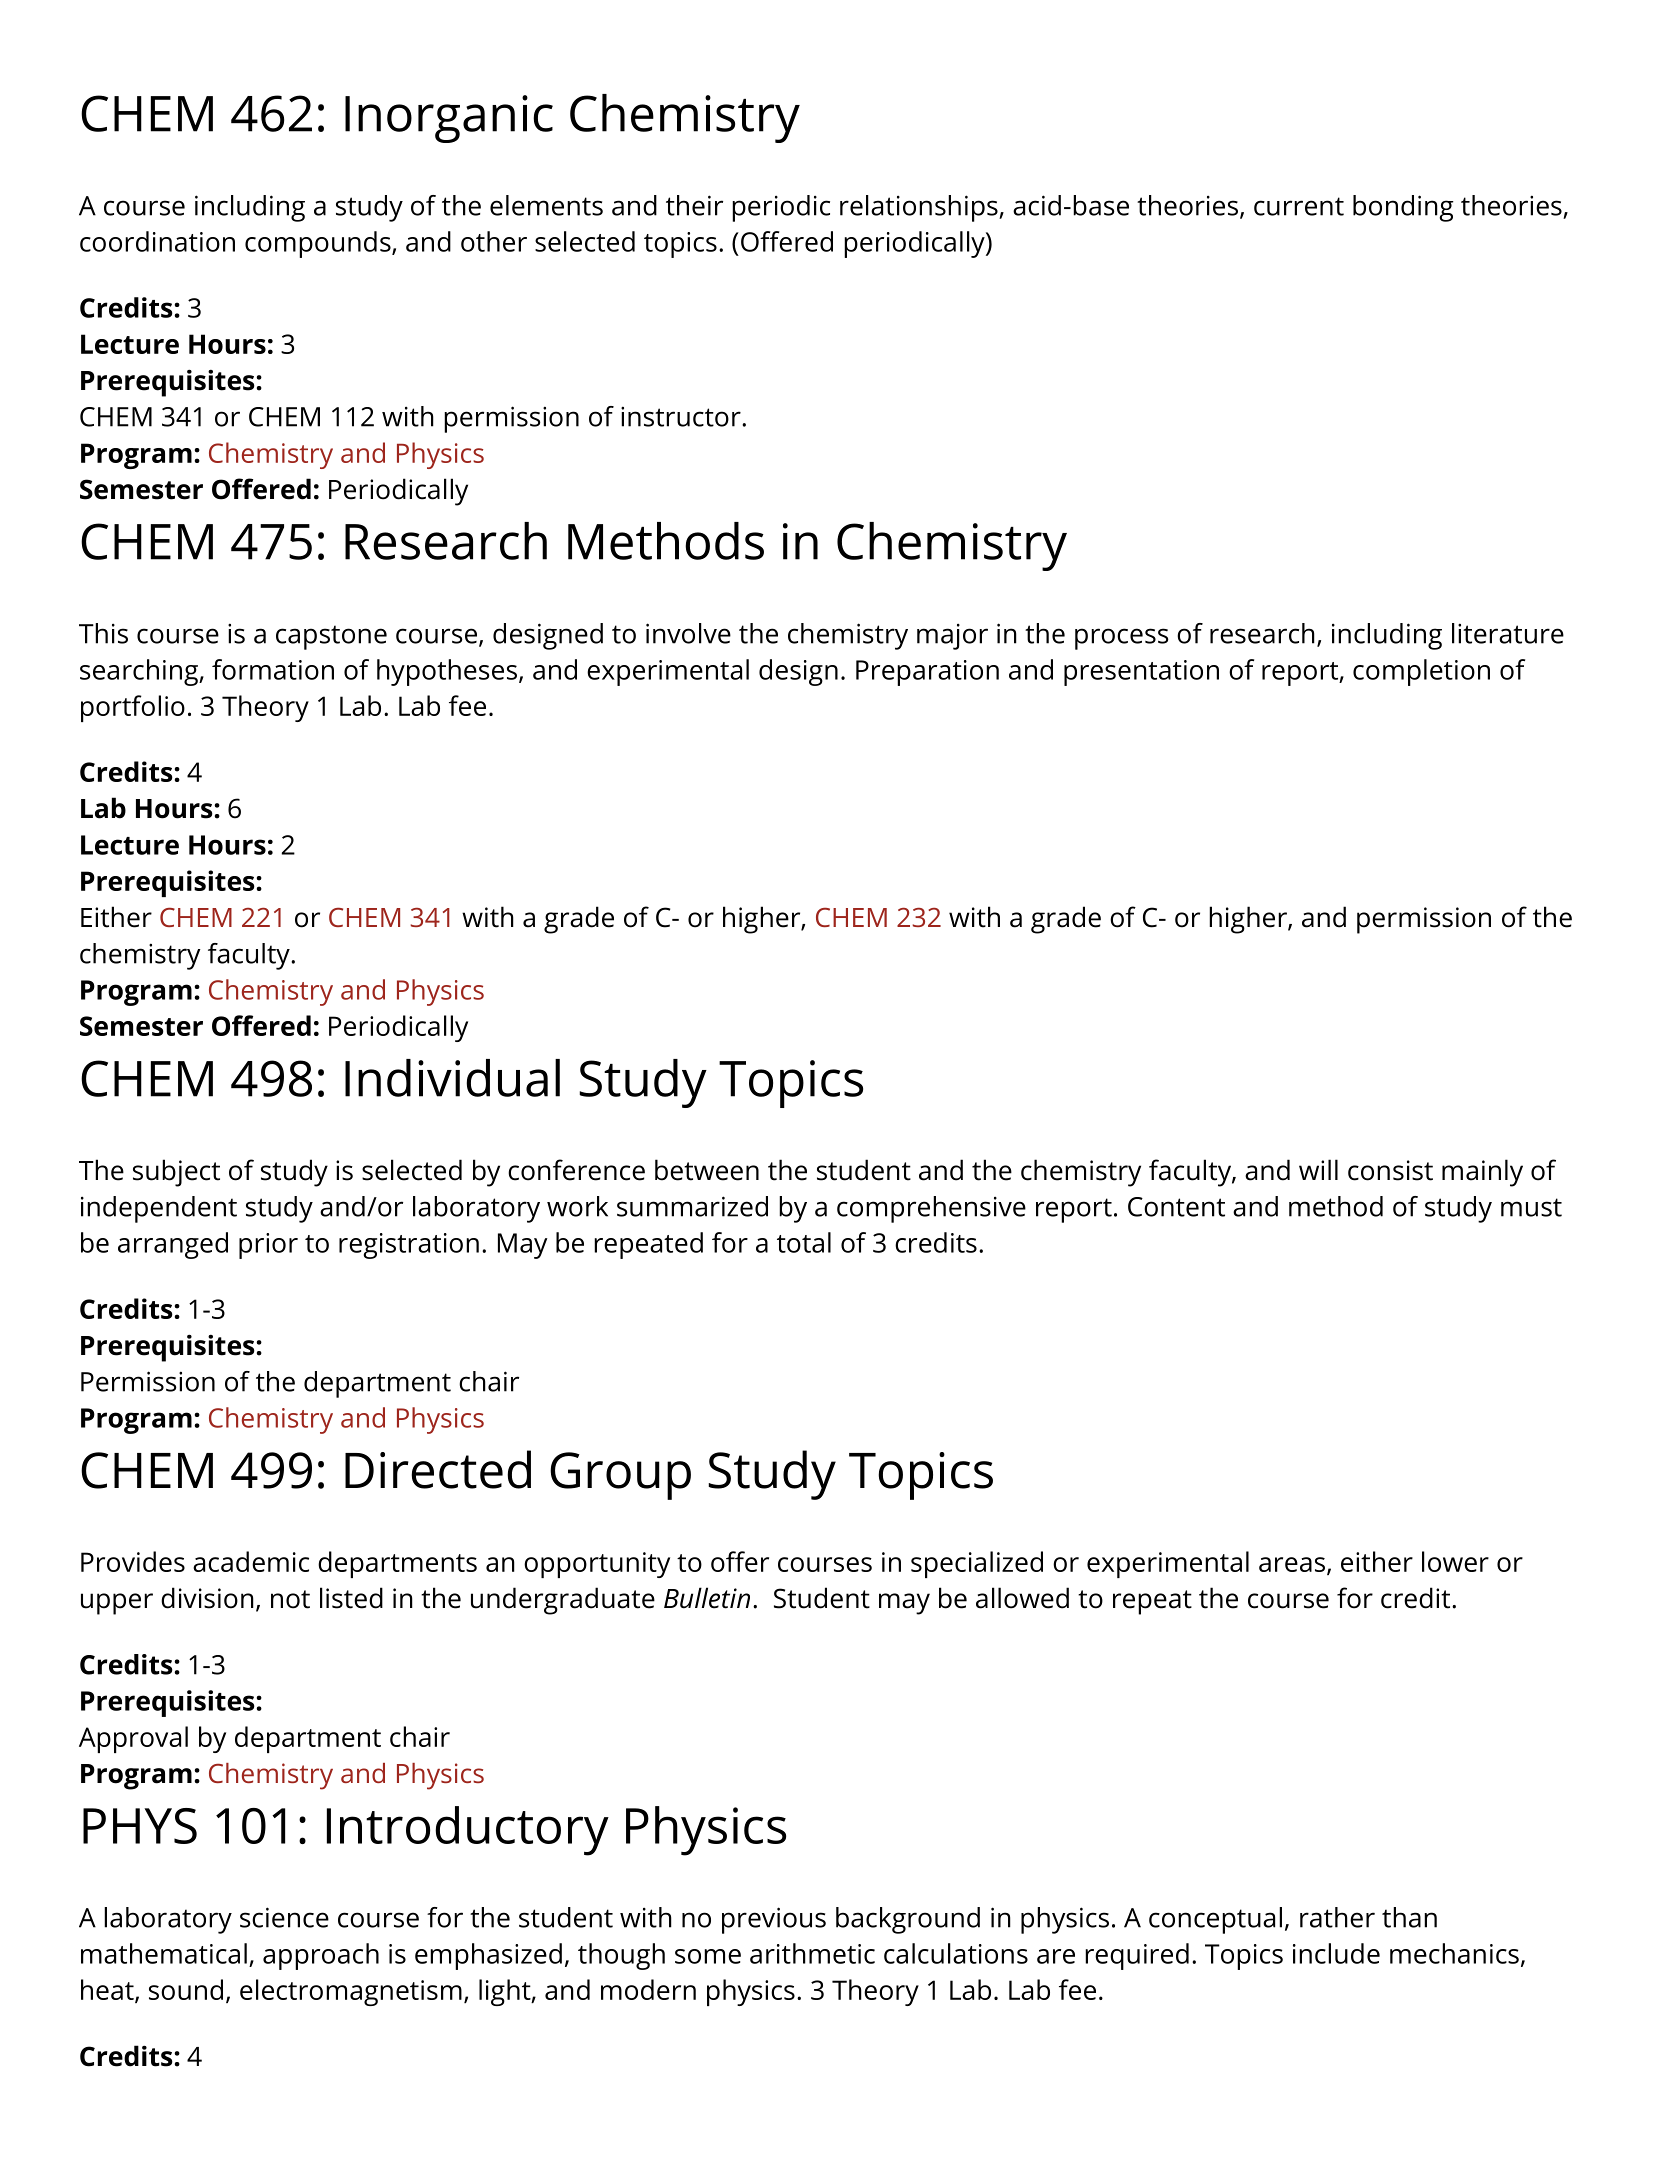  What do you see at coordinates (319, 244) in the document?
I see `compounds` at bounding box center [319, 244].
